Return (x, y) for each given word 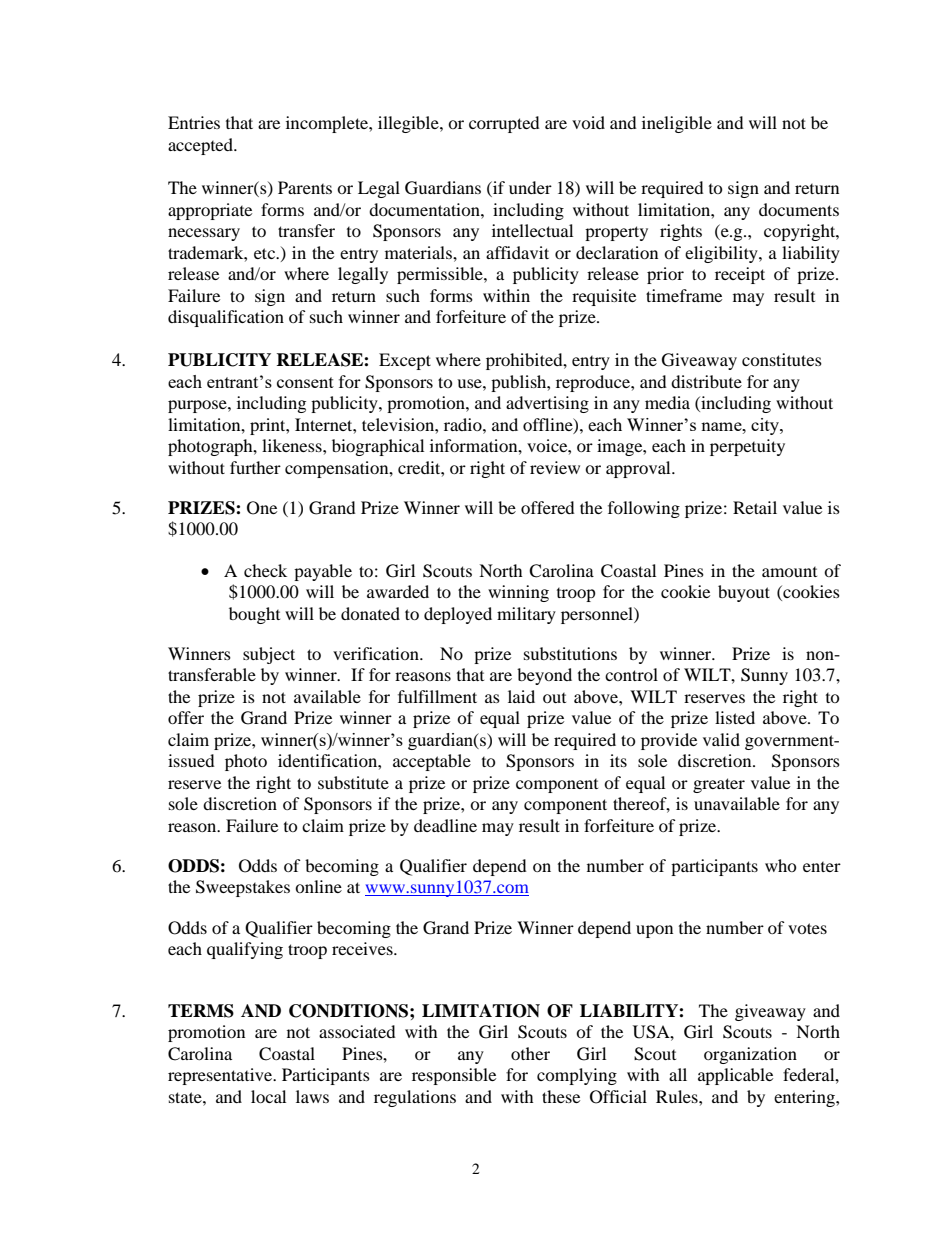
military (526, 615)
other (530, 1053)
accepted (201, 146)
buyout (744, 593)
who (781, 865)
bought (254, 615)
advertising (547, 404)
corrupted (504, 124)
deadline (445, 825)
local (268, 1096)
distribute (706, 381)
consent (305, 382)
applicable (735, 1076)
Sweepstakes (243, 888)
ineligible (677, 124)
